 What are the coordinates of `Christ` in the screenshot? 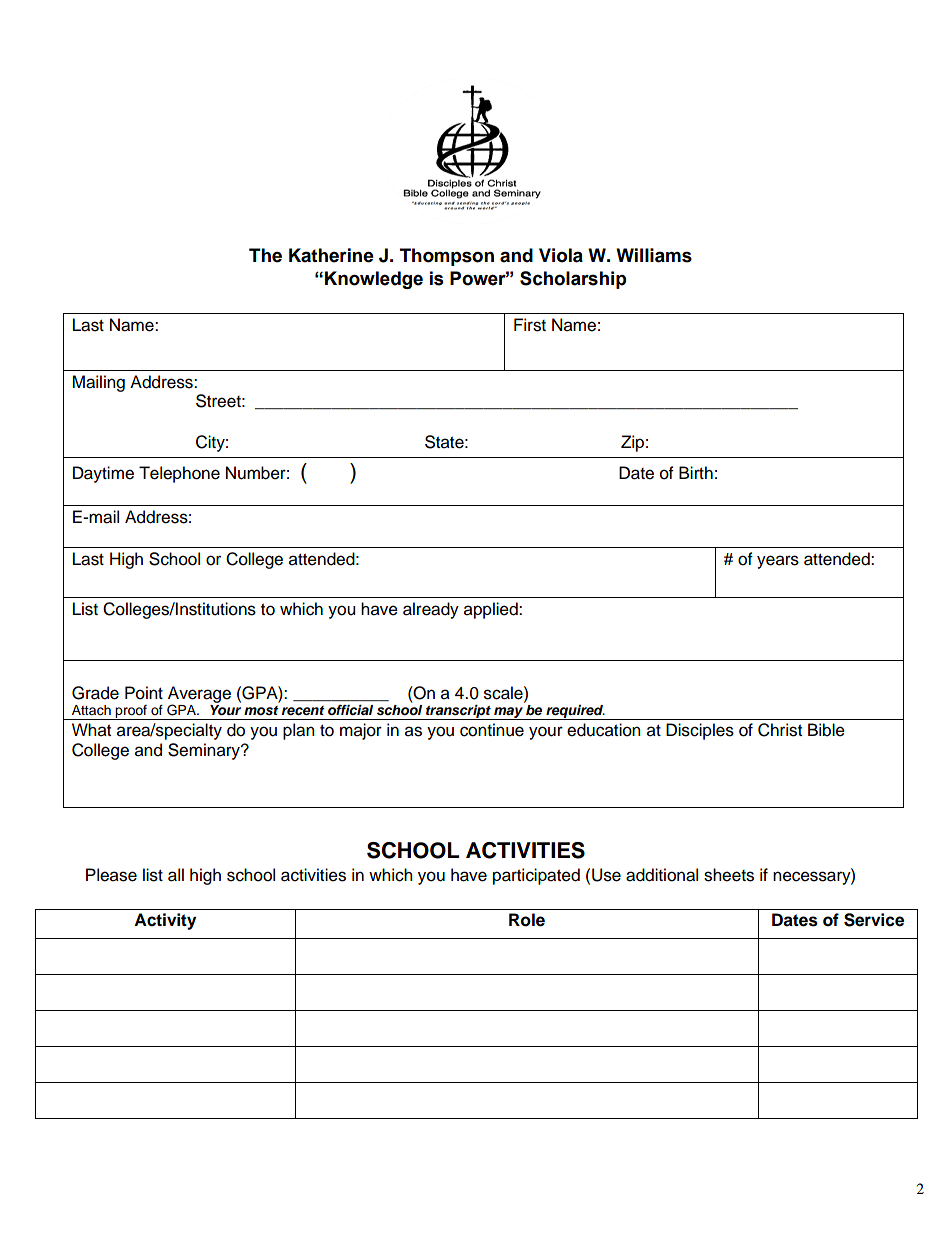 It's located at (780, 730).
